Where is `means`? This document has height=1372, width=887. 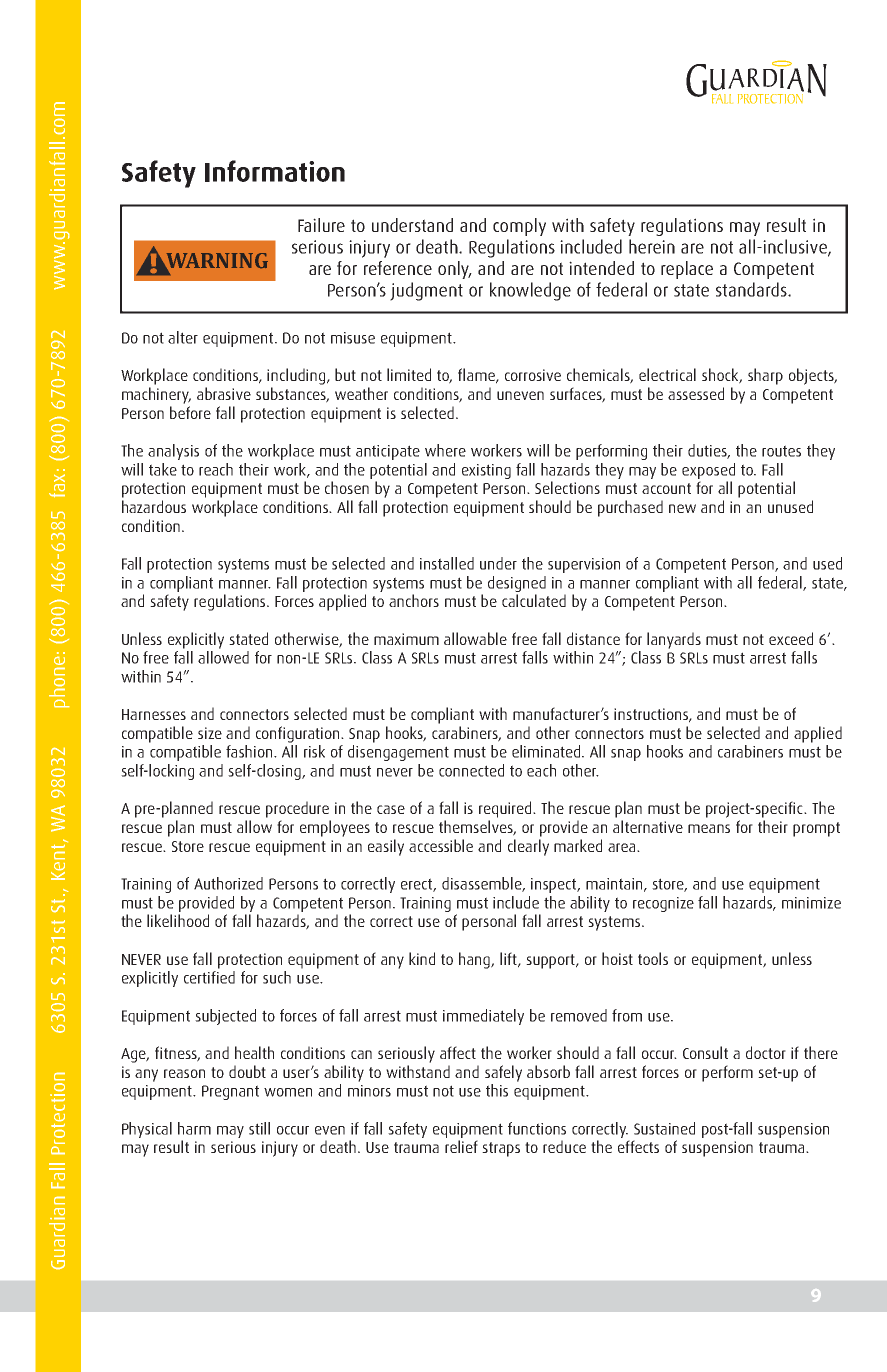
means is located at coordinates (709, 828).
